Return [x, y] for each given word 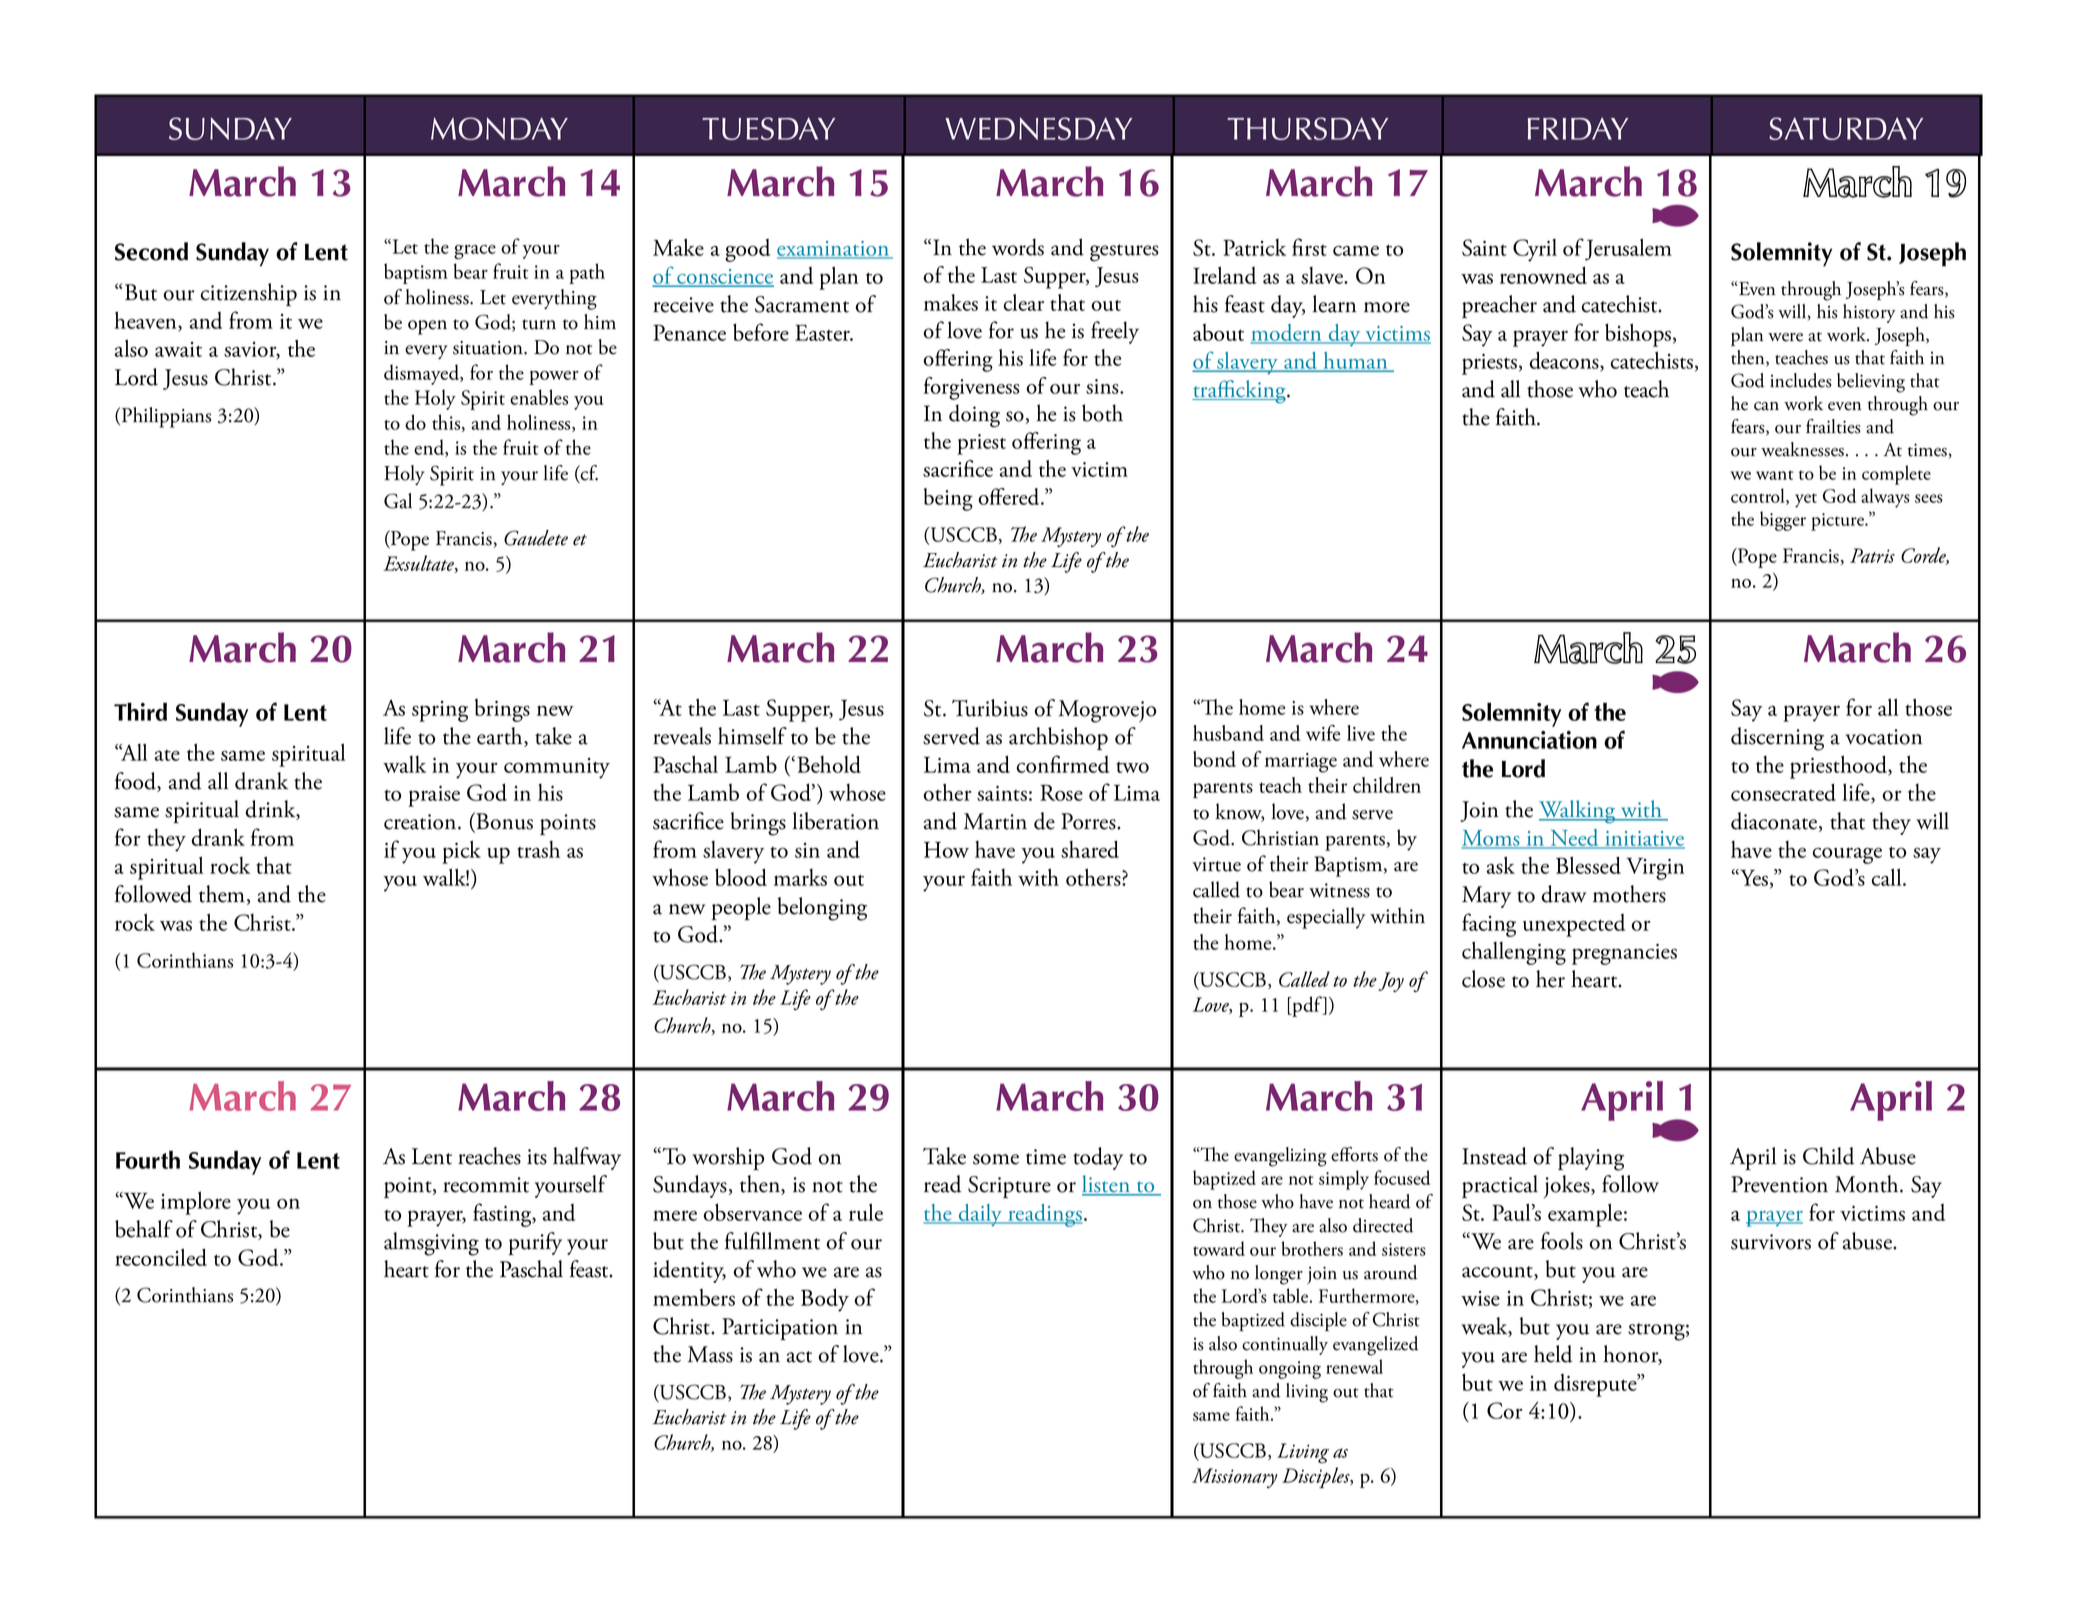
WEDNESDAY [1038, 128]
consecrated [1783, 792]
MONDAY [499, 128]
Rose [1061, 792]
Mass [710, 1354]
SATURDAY [1846, 128]
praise [434, 796]
